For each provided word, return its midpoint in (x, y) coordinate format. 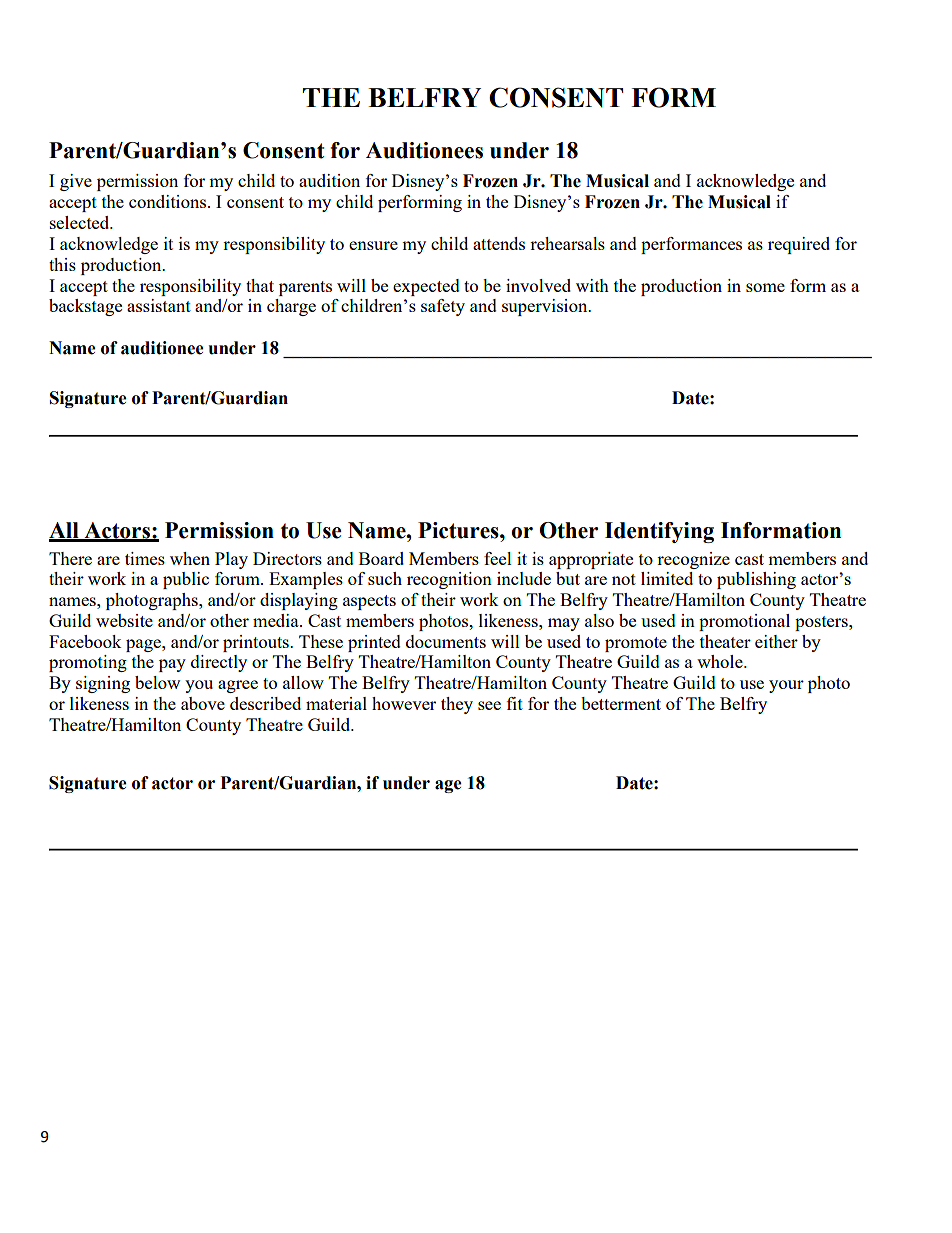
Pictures (459, 530)
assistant (159, 305)
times (145, 558)
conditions (169, 201)
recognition (449, 580)
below (157, 682)
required (799, 245)
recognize (693, 560)
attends (499, 243)
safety (443, 307)
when (190, 558)
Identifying (659, 532)
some (765, 287)
